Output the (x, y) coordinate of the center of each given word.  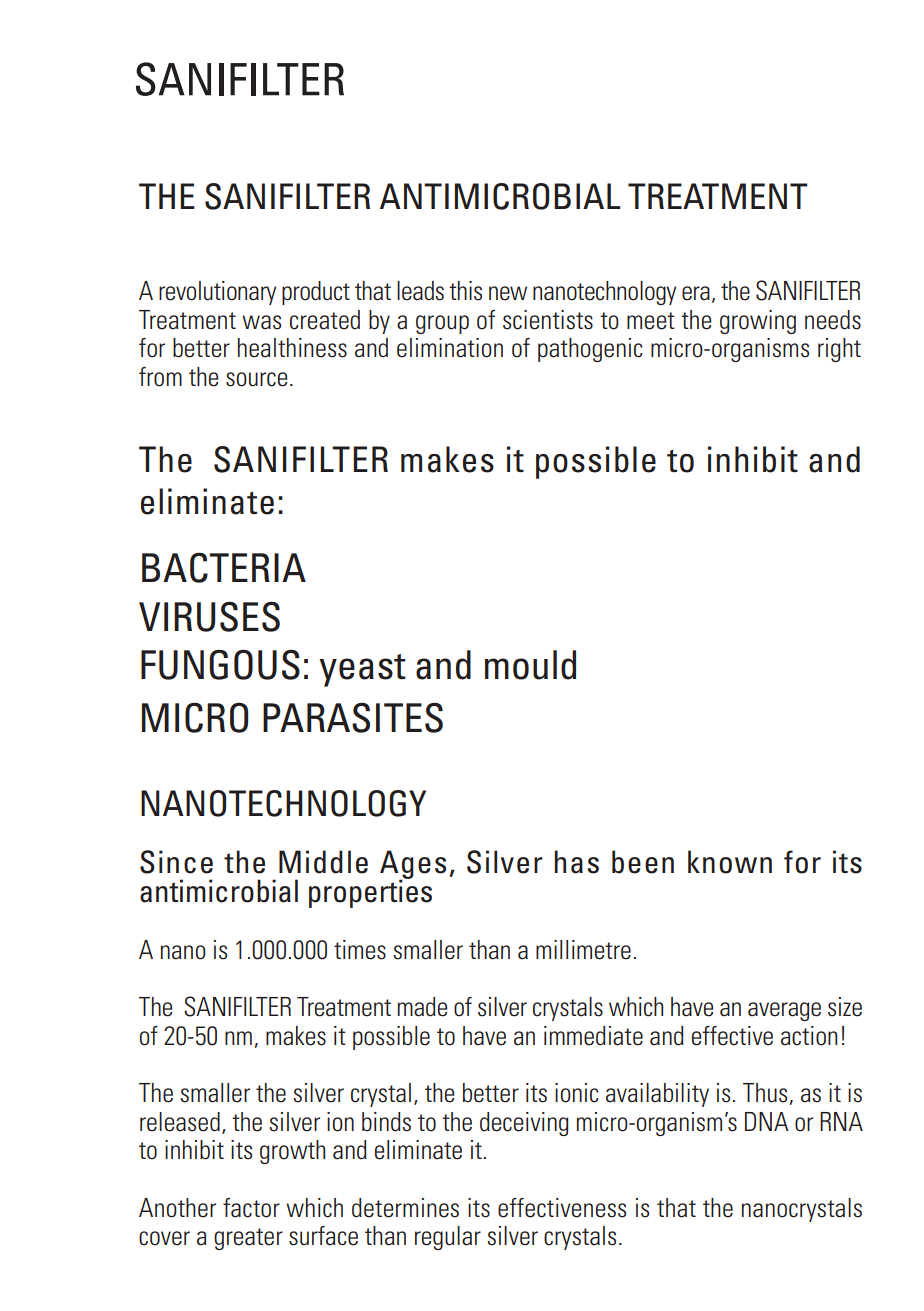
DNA (767, 1121)
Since (176, 862)
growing (758, 322)
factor (251, 1208)
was (261, 322)
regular (448, 1238)
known (730, 862)
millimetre (583, 950)
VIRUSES (209, 616)
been (643, 862)
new (508, 293)
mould (530, 665)
